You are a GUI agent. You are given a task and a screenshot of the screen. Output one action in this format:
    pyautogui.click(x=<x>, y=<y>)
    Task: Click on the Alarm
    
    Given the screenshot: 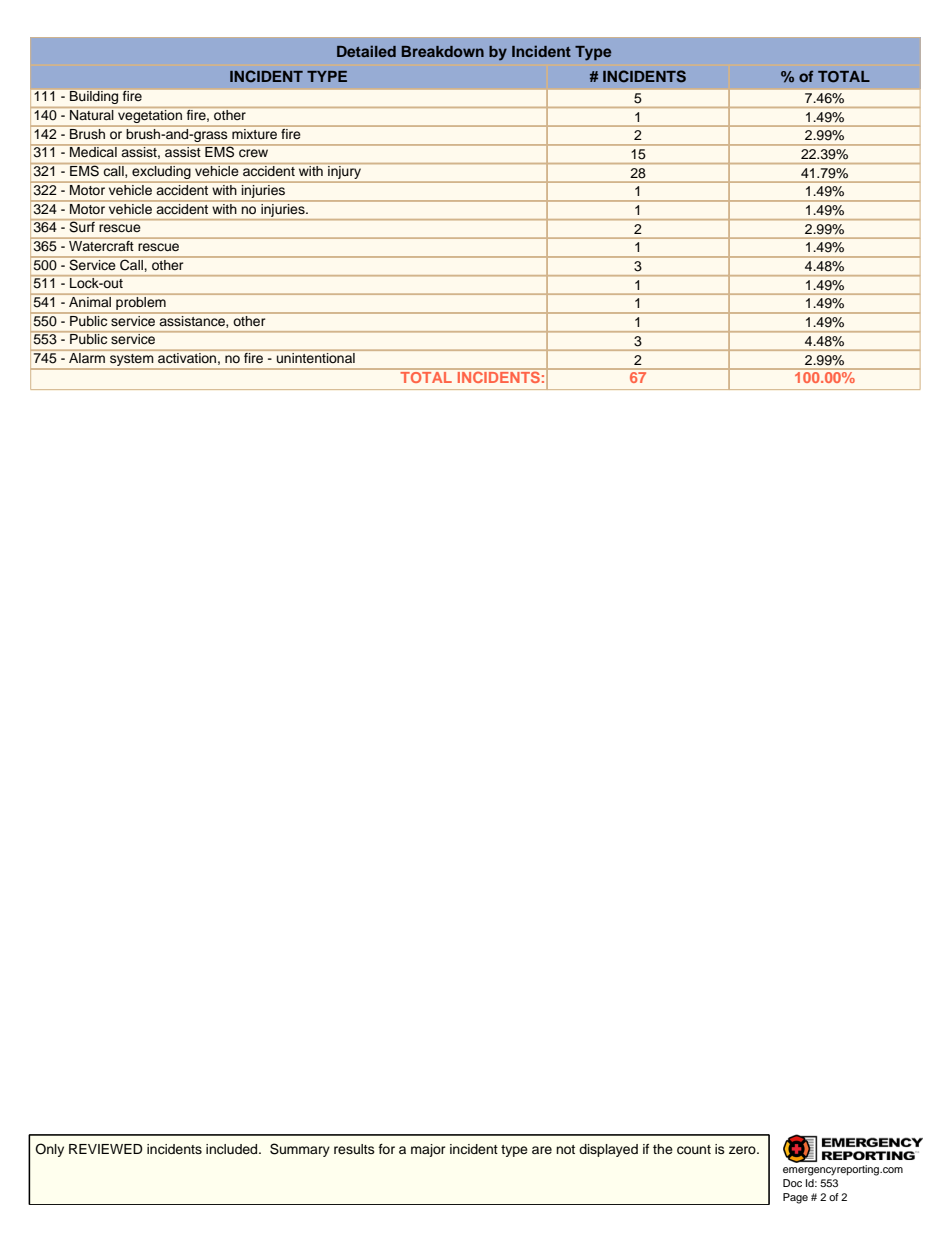 What is the action you would take?
    pyautogui.click(x=87, y=356)
